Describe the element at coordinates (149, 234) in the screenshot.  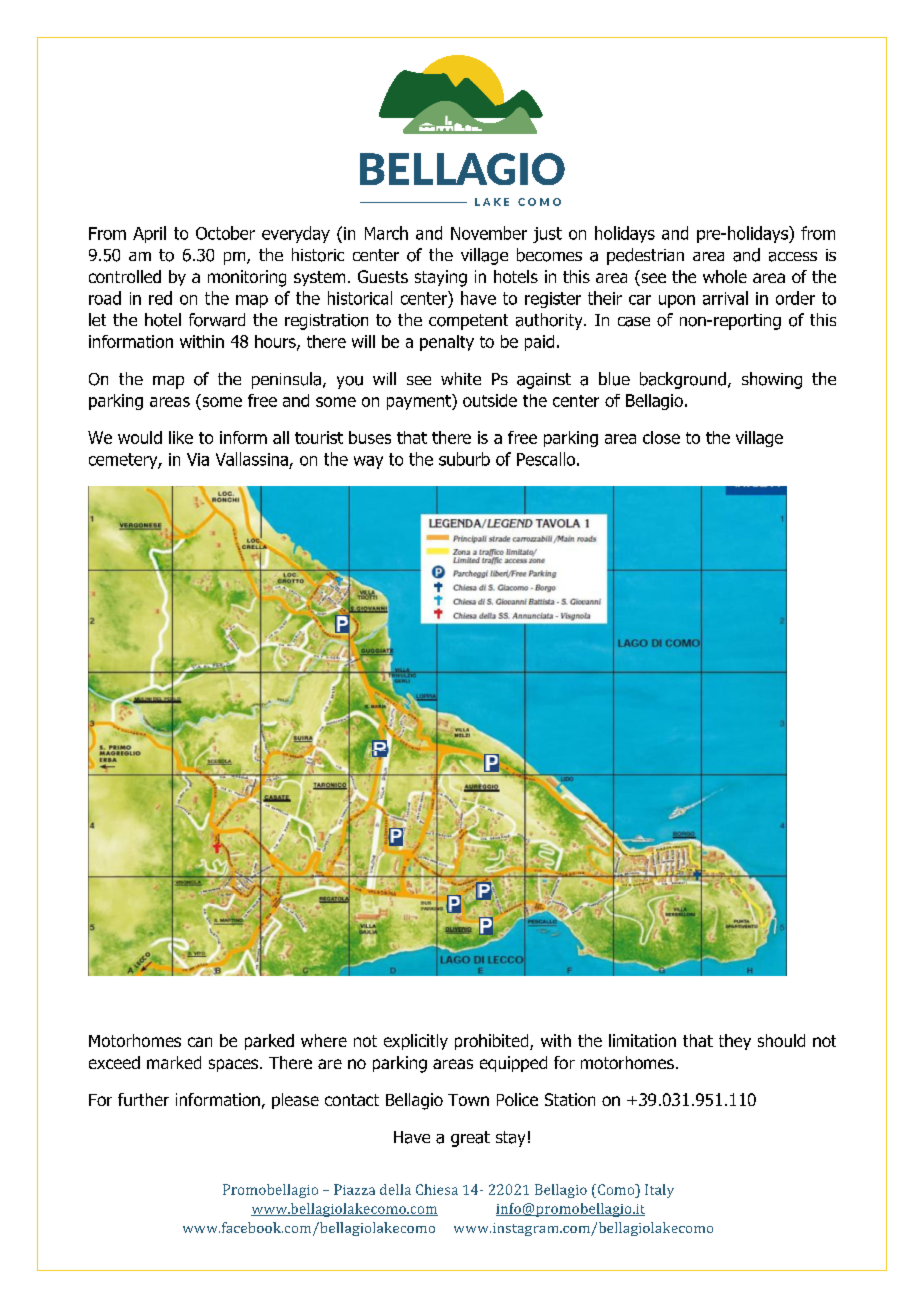
I see `April` at that location.
